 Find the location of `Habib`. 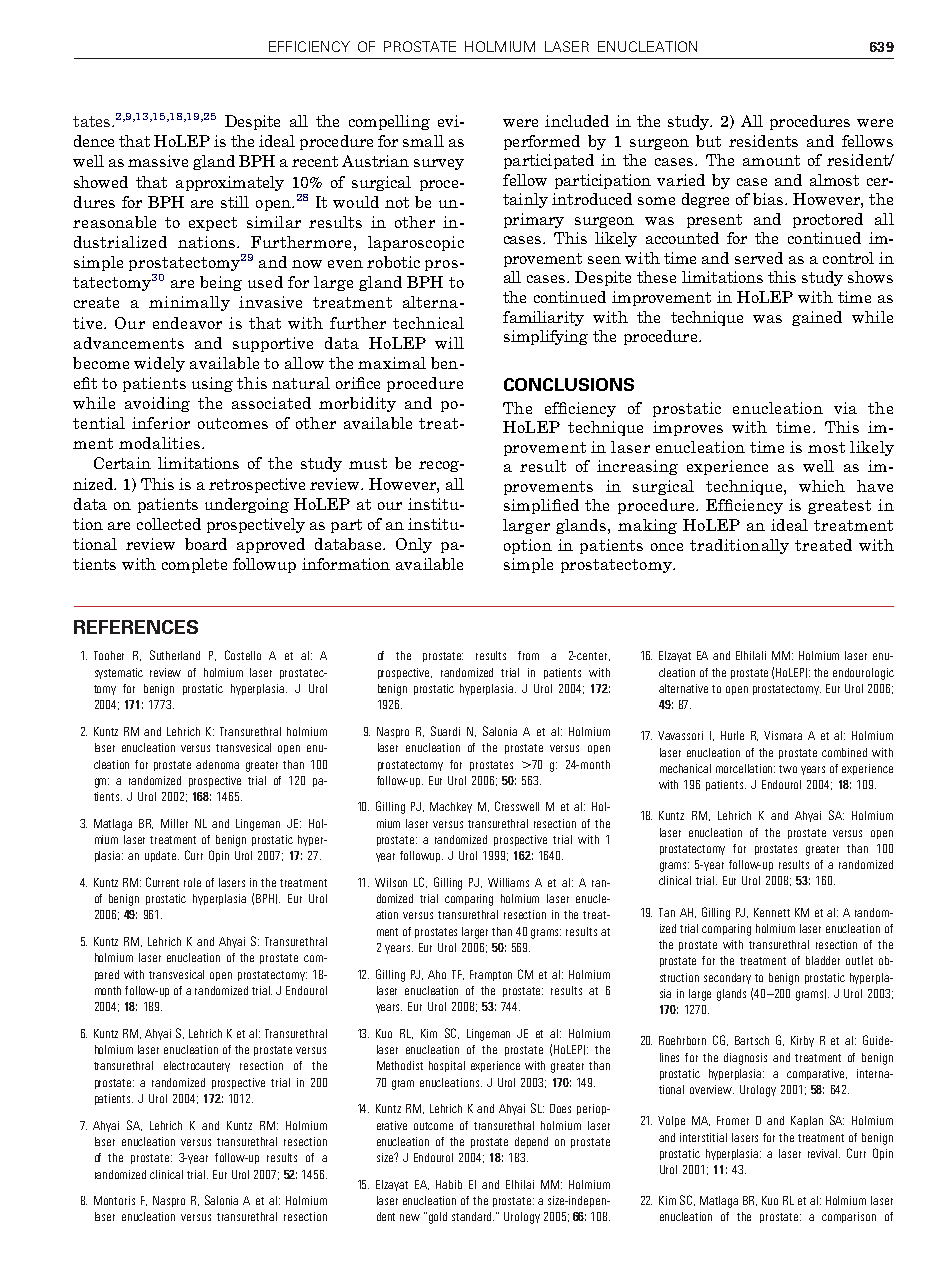

Habib is located at coordinates (449, 1184).
